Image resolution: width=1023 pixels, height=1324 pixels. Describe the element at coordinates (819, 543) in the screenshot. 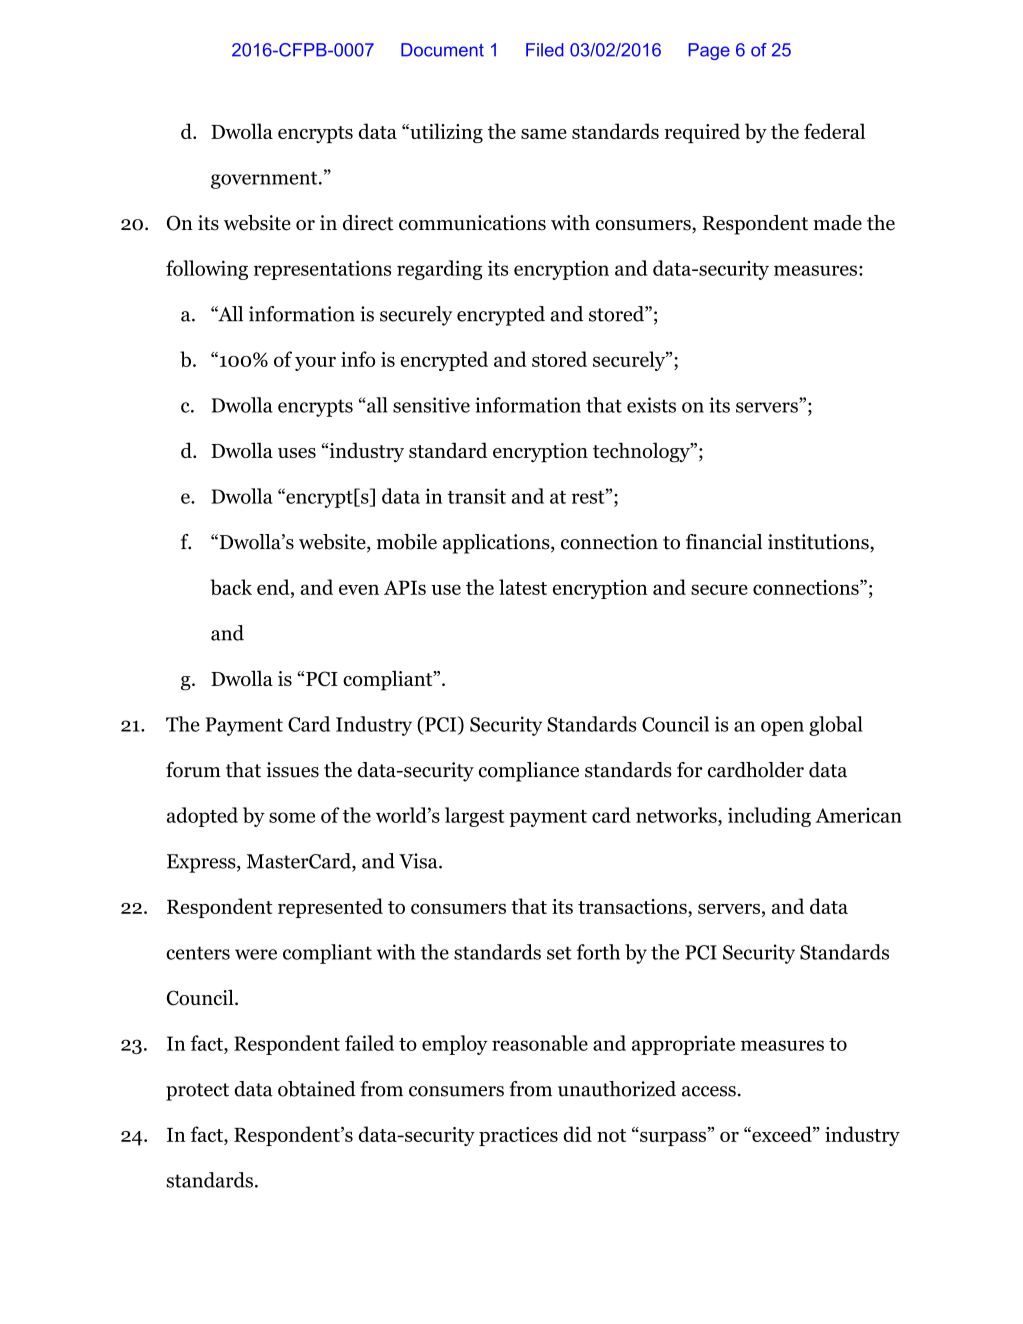

I see `institutions` at that location.
